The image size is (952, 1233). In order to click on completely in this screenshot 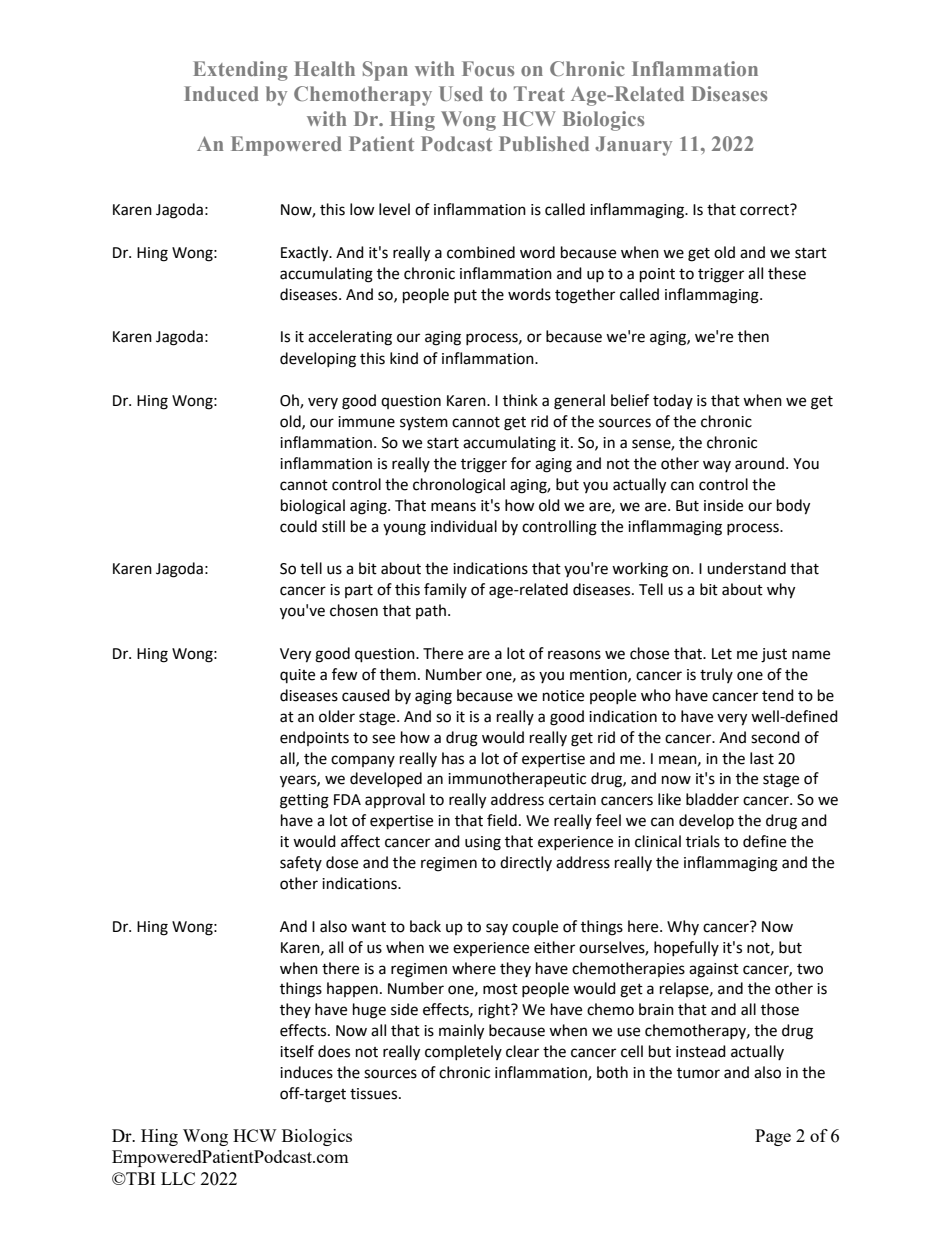, I will do `click(463, 1052)`.
